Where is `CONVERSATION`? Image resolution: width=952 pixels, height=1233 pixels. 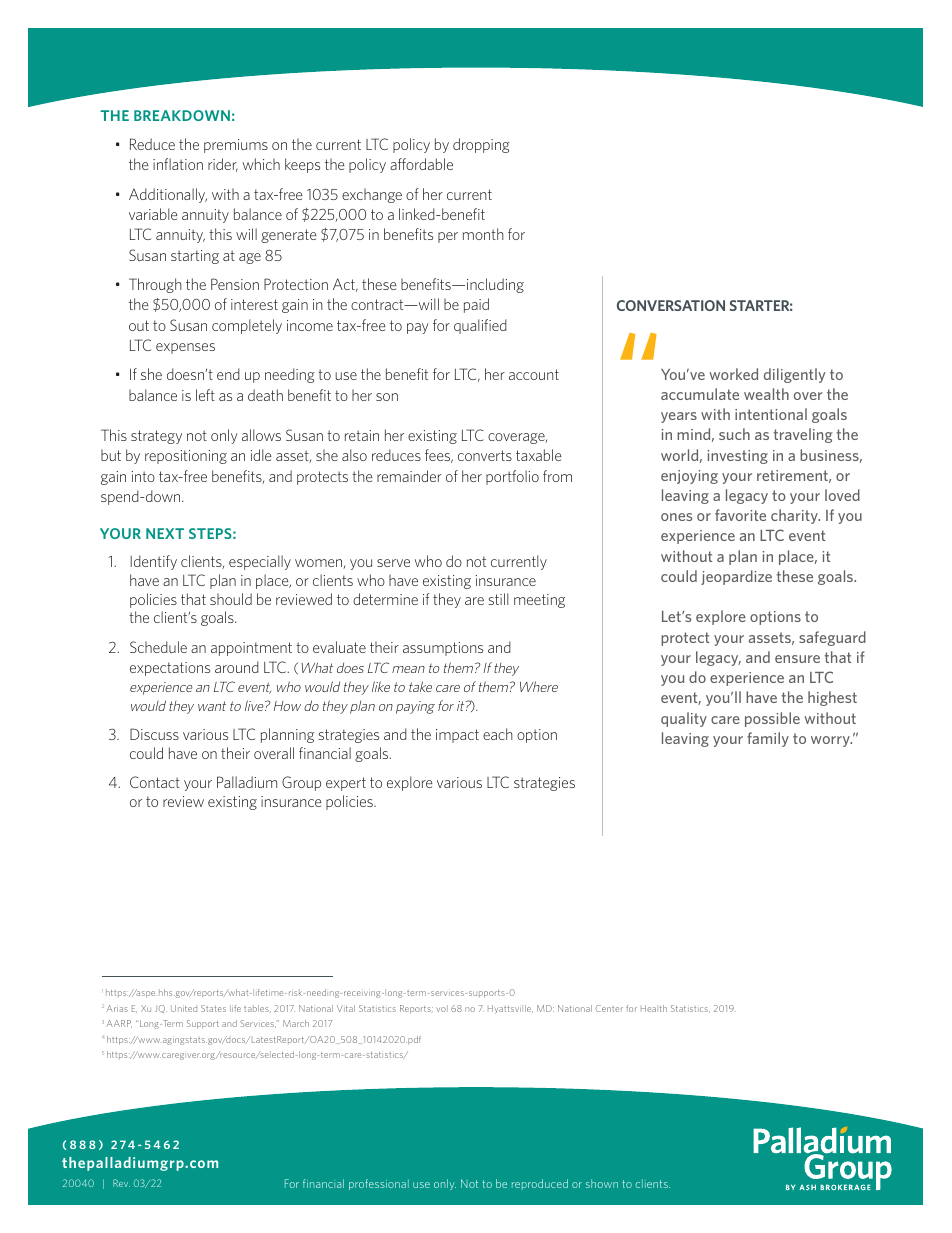 CONVERSATION is located at coordinates (671, 305).
